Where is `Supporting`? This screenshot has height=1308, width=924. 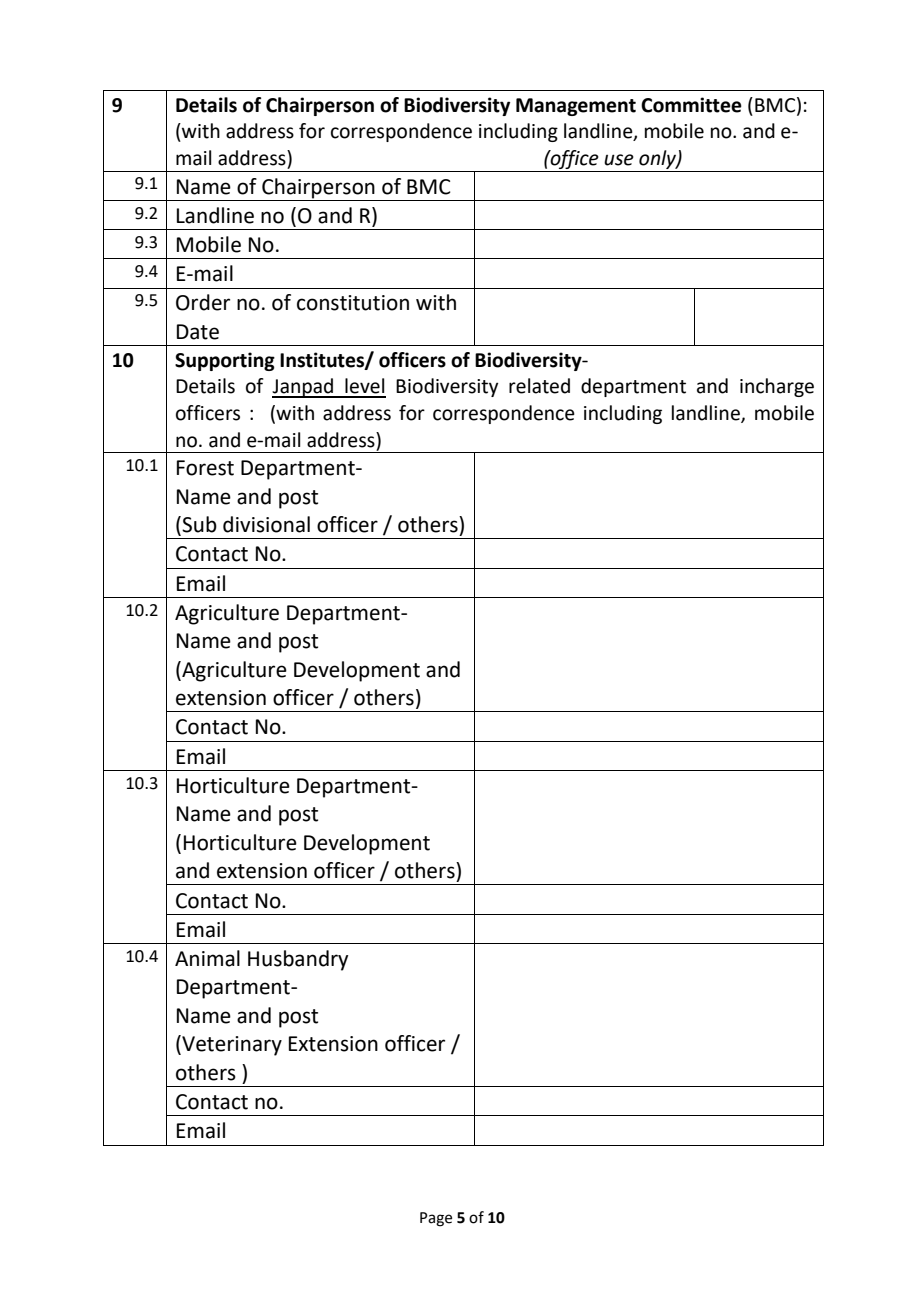 Supporting is located at coordinates (225, 361).
